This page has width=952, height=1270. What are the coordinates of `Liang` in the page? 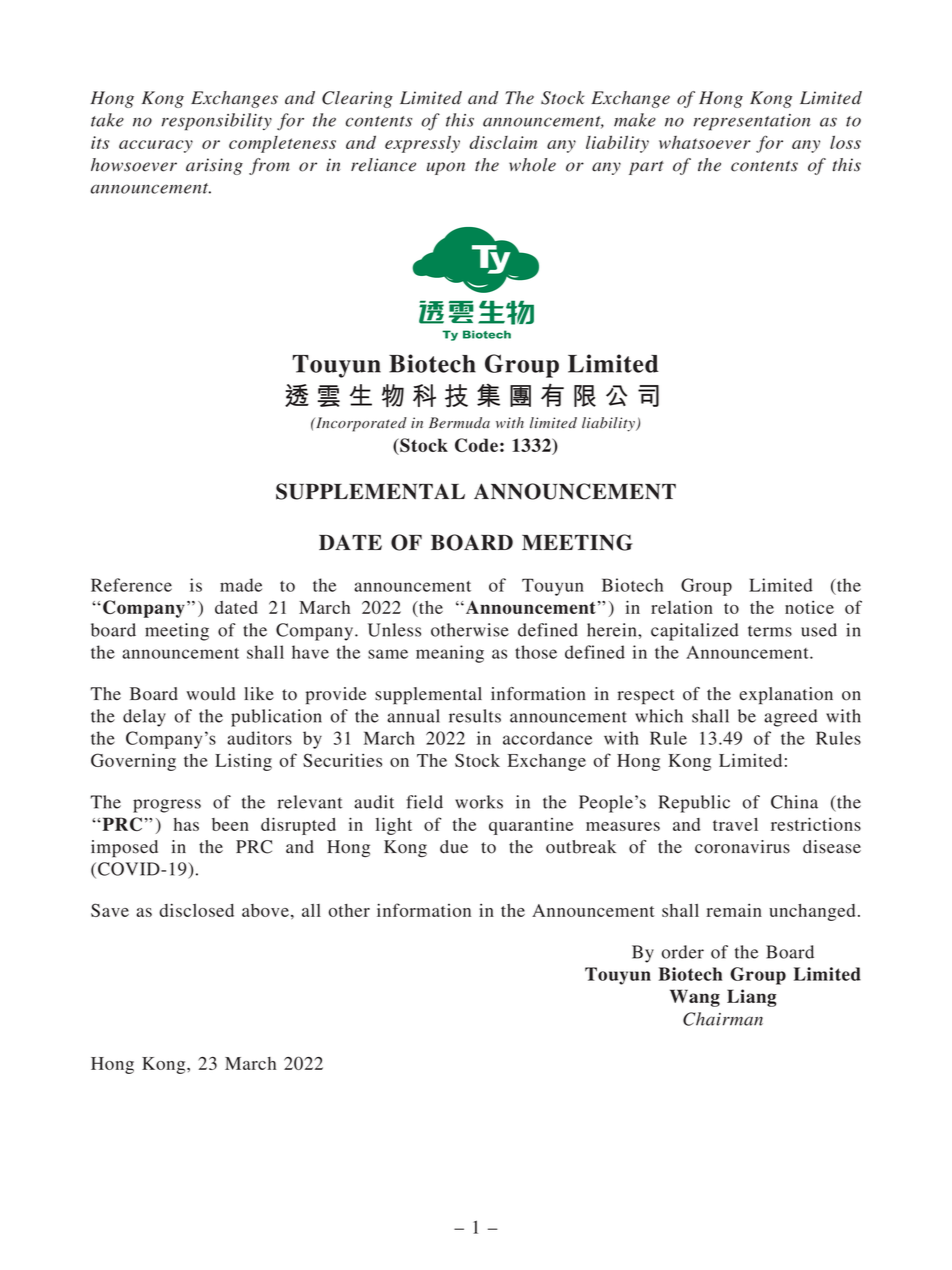 It's located at (751, 998).
